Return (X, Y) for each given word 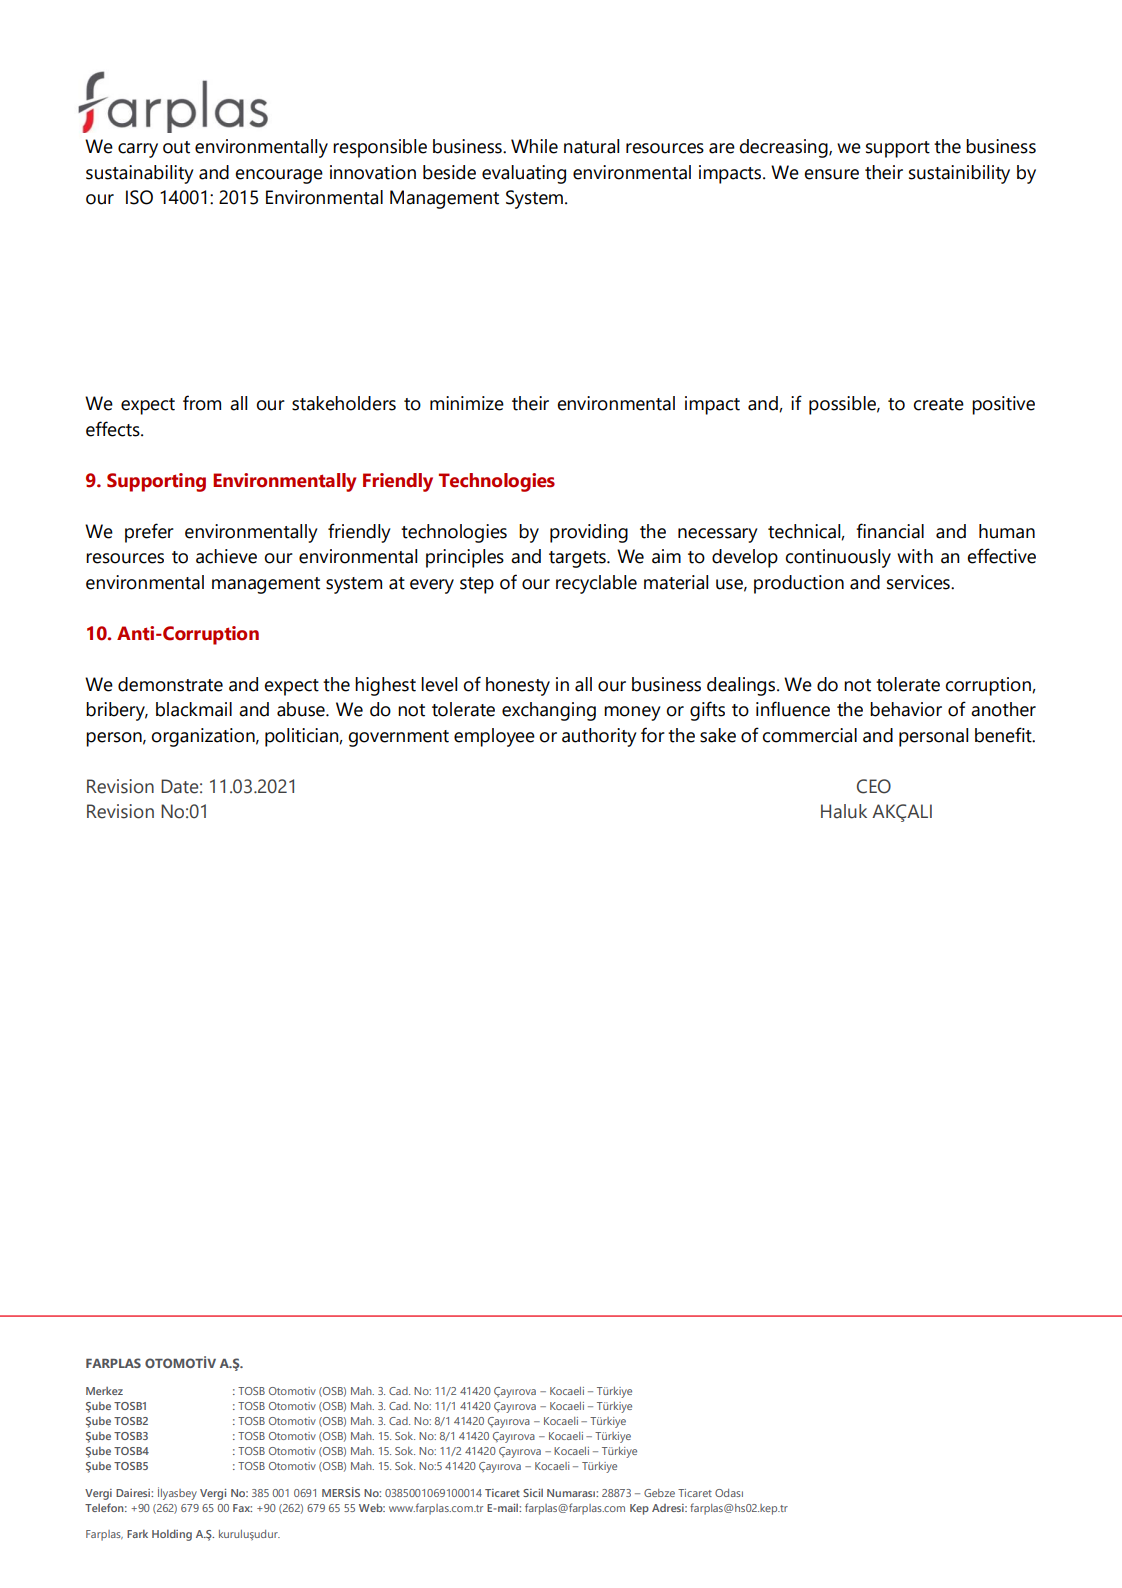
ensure (831, 174)
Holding (172, 1535)
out (176, 147)
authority (599, 737)
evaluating (524, 174)
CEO (874, 786)
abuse (302, 709)
